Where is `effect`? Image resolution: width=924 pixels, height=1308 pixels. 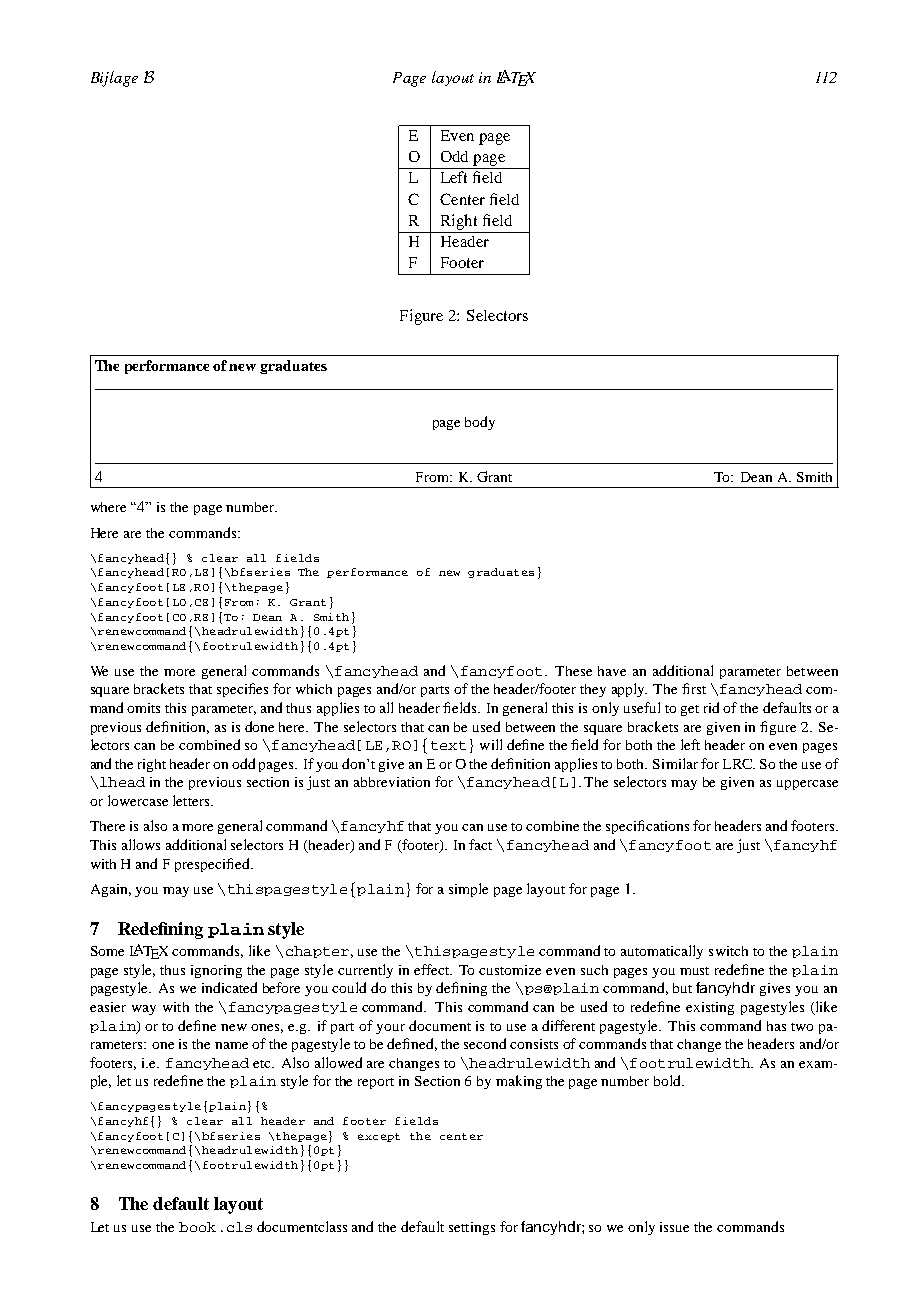
effect is located at coordinates (433, 969).
